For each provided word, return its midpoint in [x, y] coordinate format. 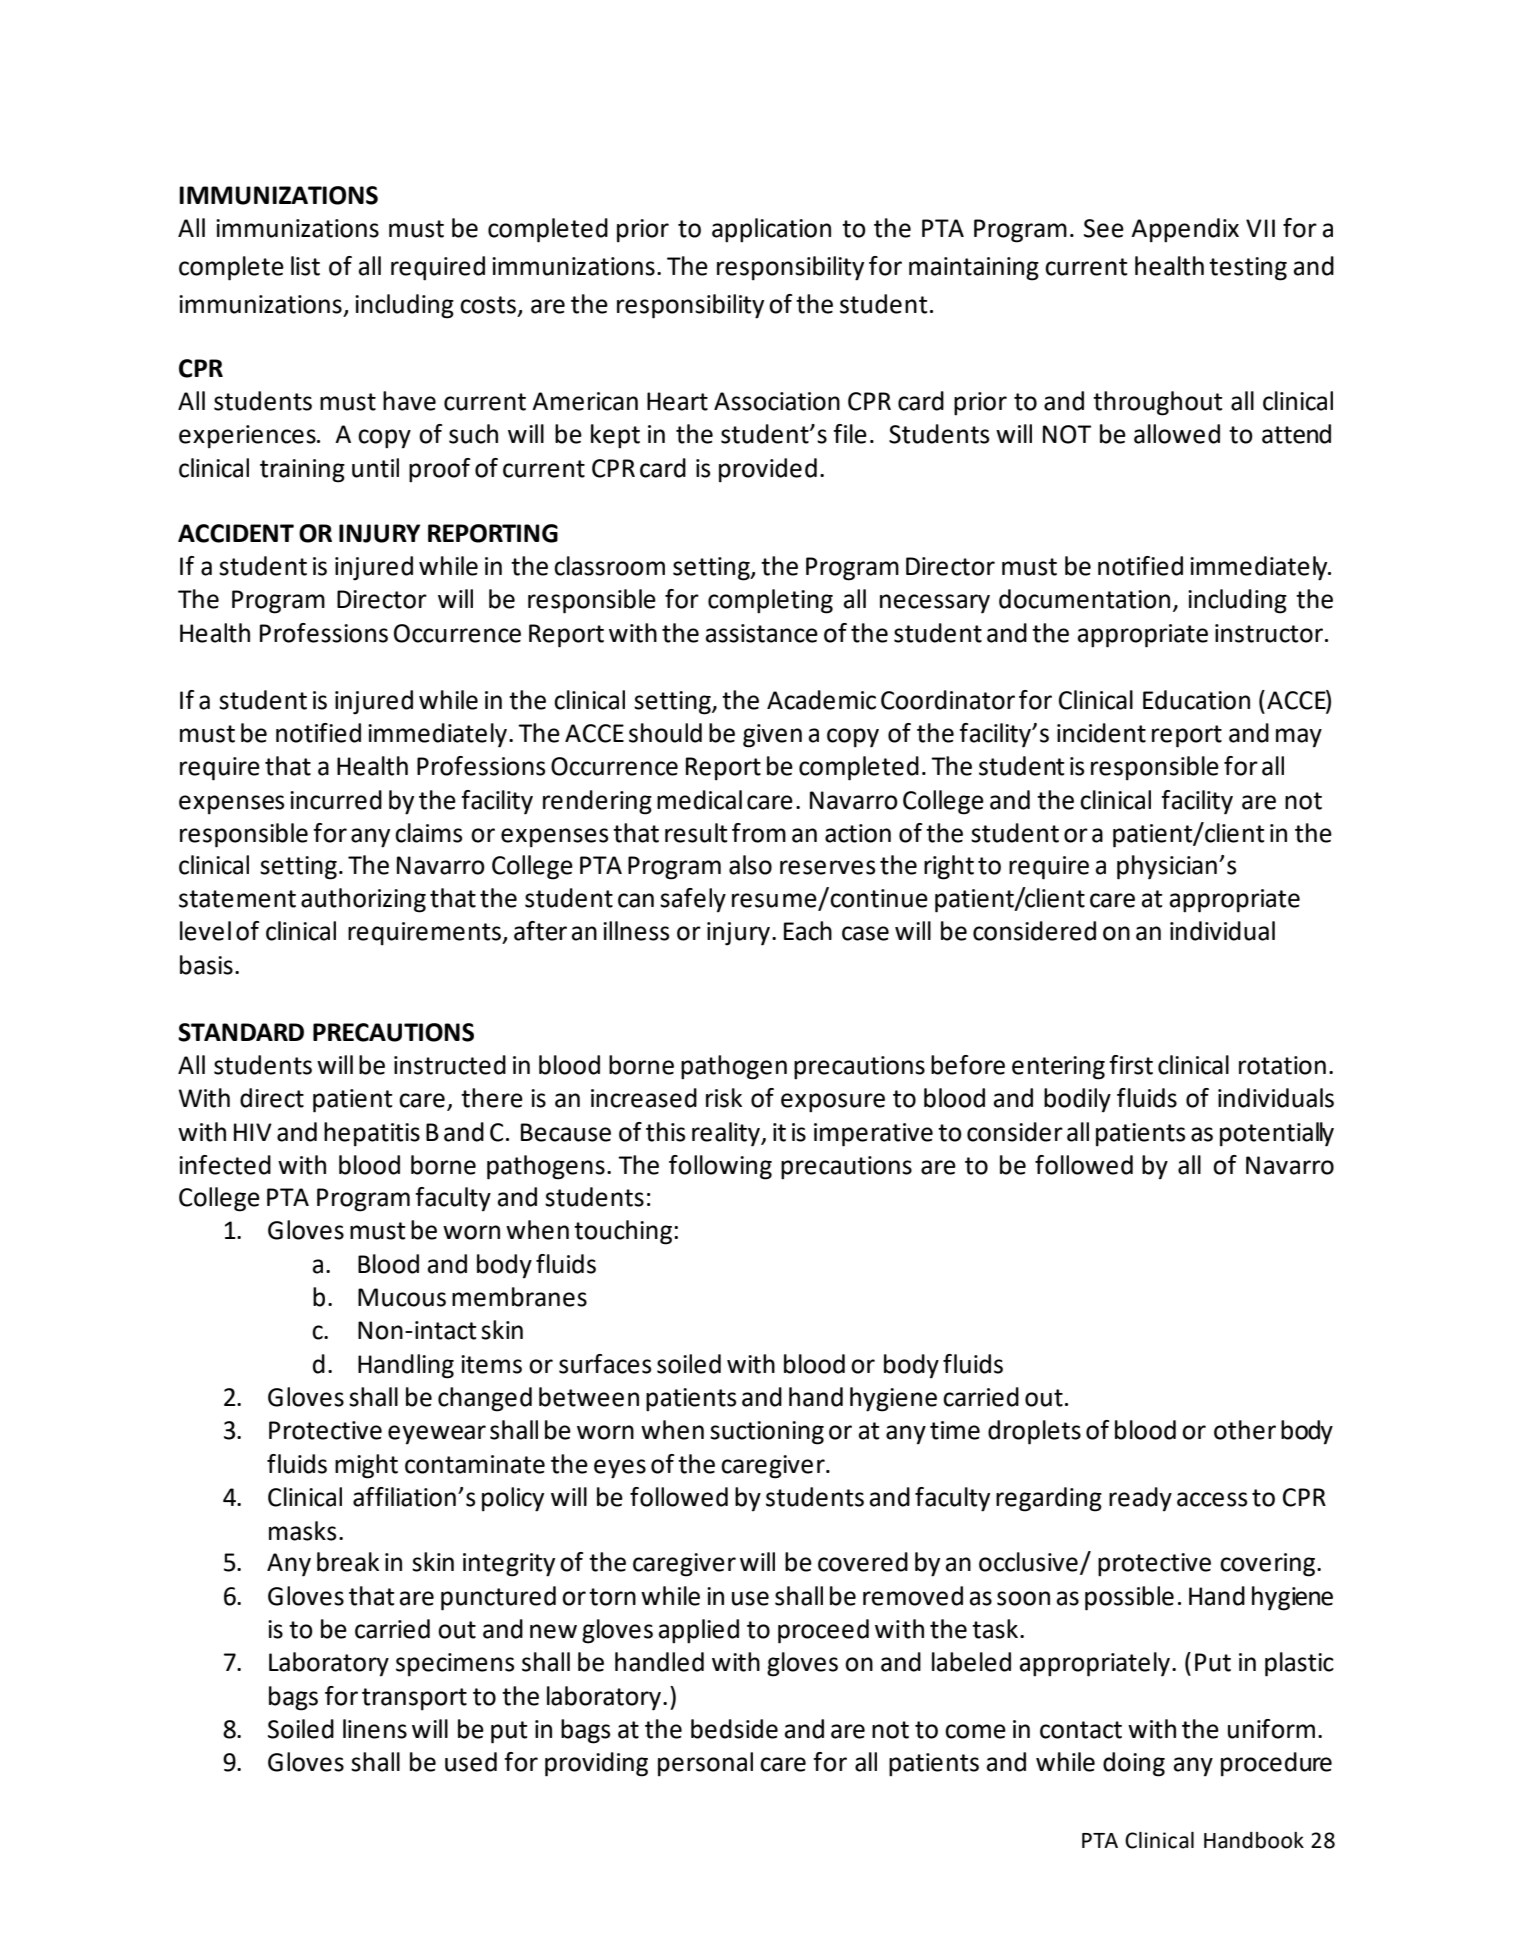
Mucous [402, 1297]
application [771, 230]
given [772, 736]
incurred [336, 800]
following [720, 1167]
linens [375, 1729]
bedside [734, 1729]
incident [1101, 733]
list [305, 266]
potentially [1277, 1134]
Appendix [1185, 230]
